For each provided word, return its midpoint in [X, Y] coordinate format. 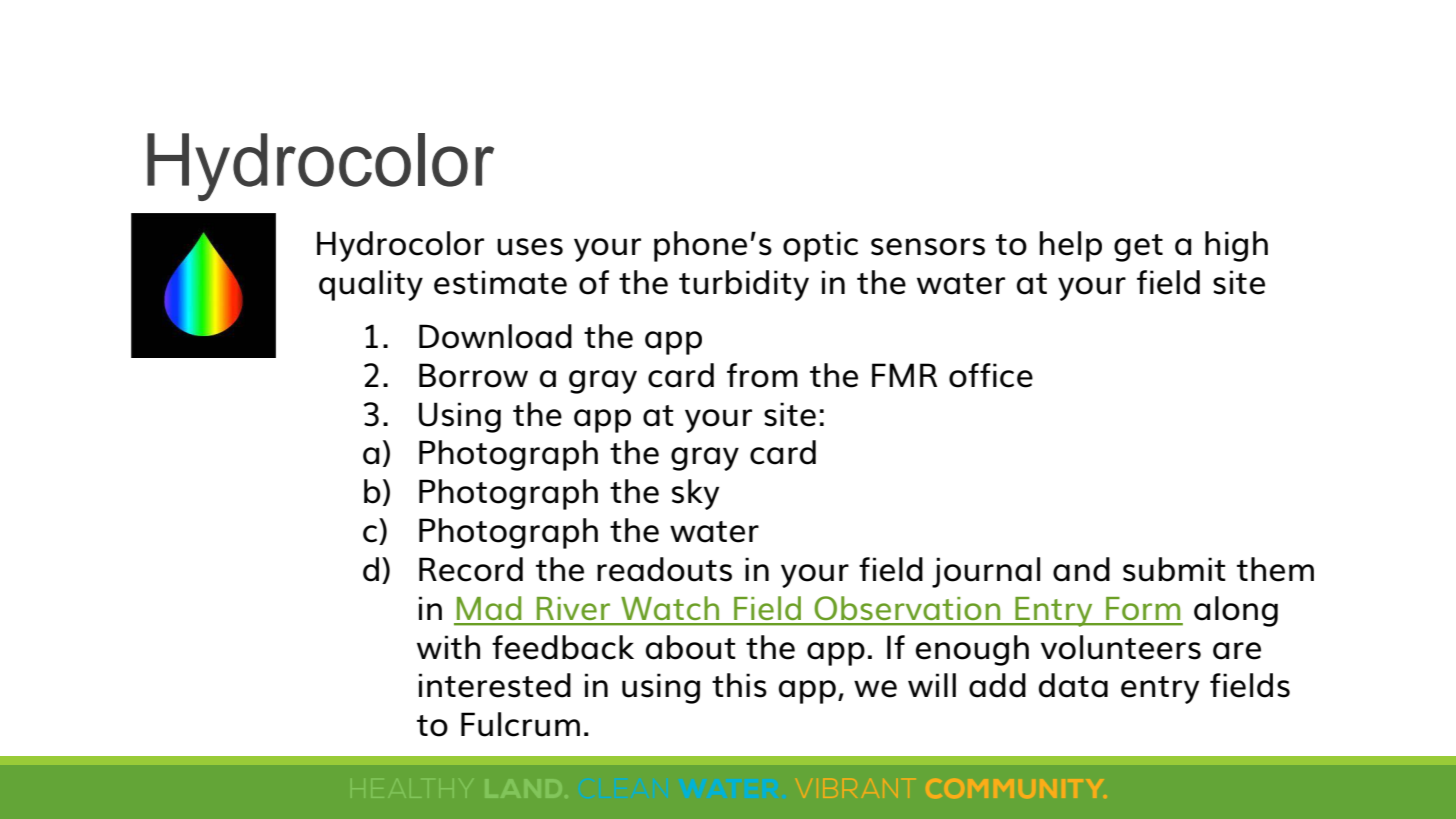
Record [471, 569]
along [1236, 611]
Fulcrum [520, 724]
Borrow [473, 375]
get [1138, 248]
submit [1174, 569]
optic [820, 246]
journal [986, 572]
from [762, 375]
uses [530, 247]
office [991, 375]
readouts [664, 569]
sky [695, 494]
